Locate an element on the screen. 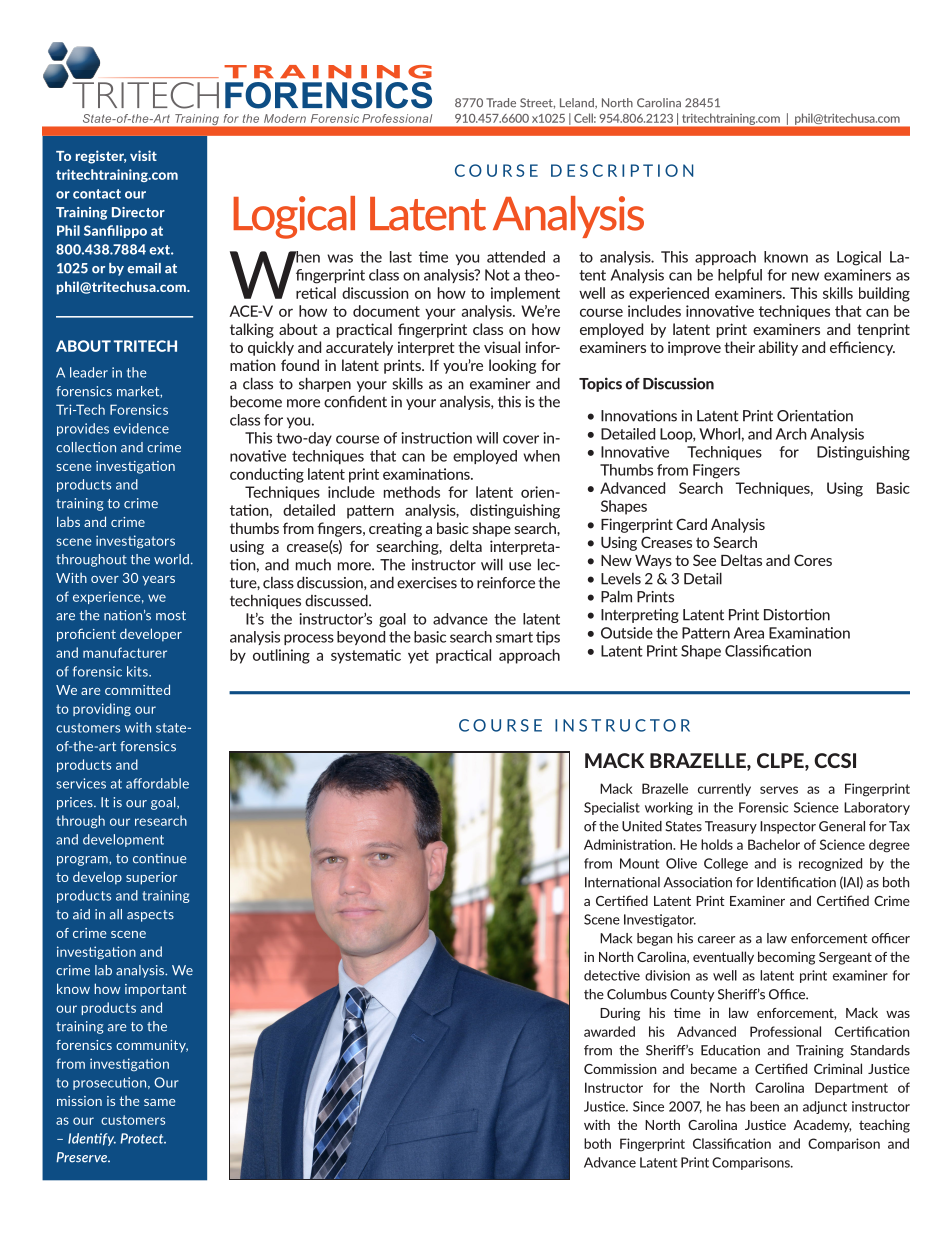 This screenshot has width=952, height=1233. Since is located at coordinates (648, 1106).
